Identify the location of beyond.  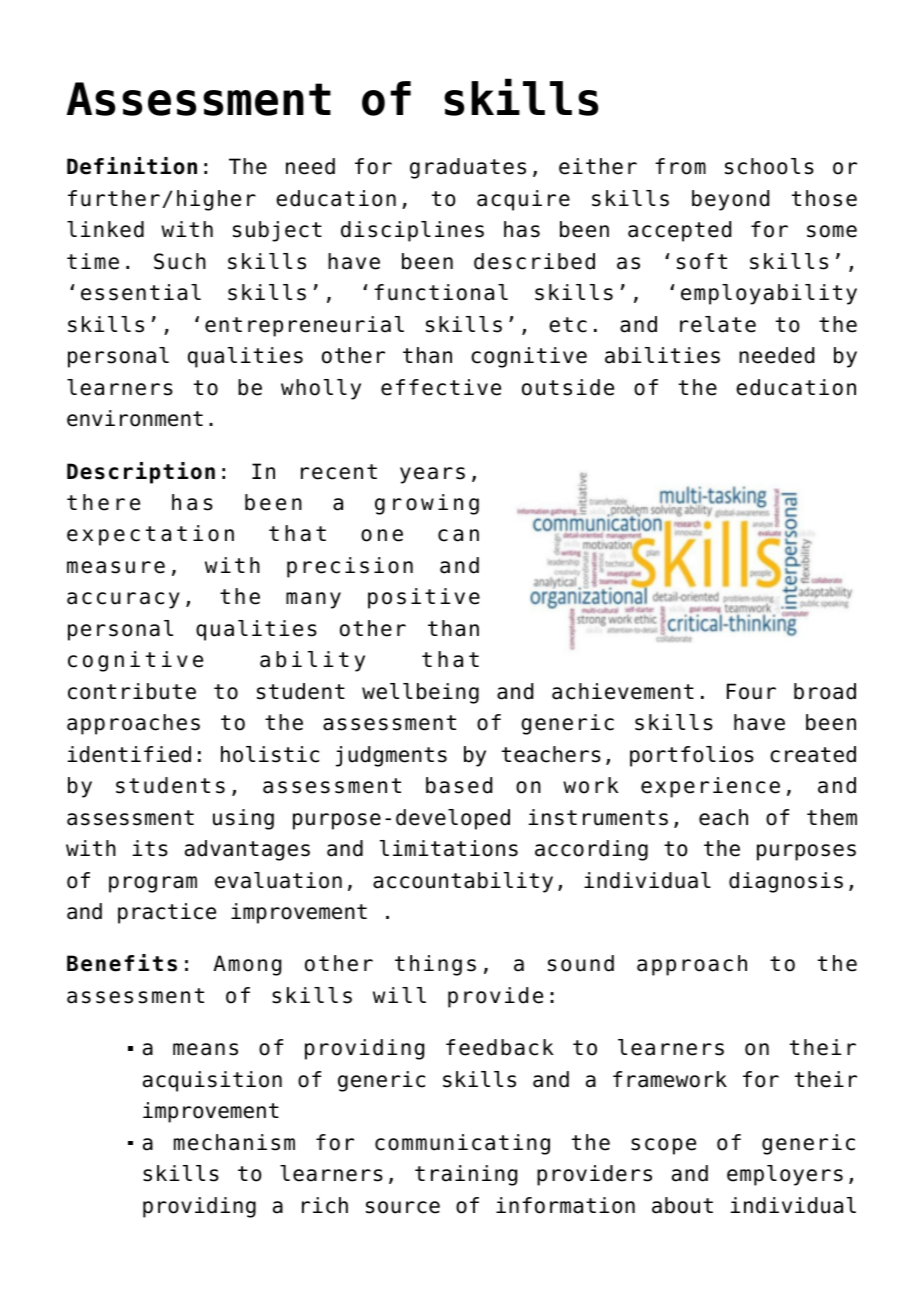
(730, 200).
